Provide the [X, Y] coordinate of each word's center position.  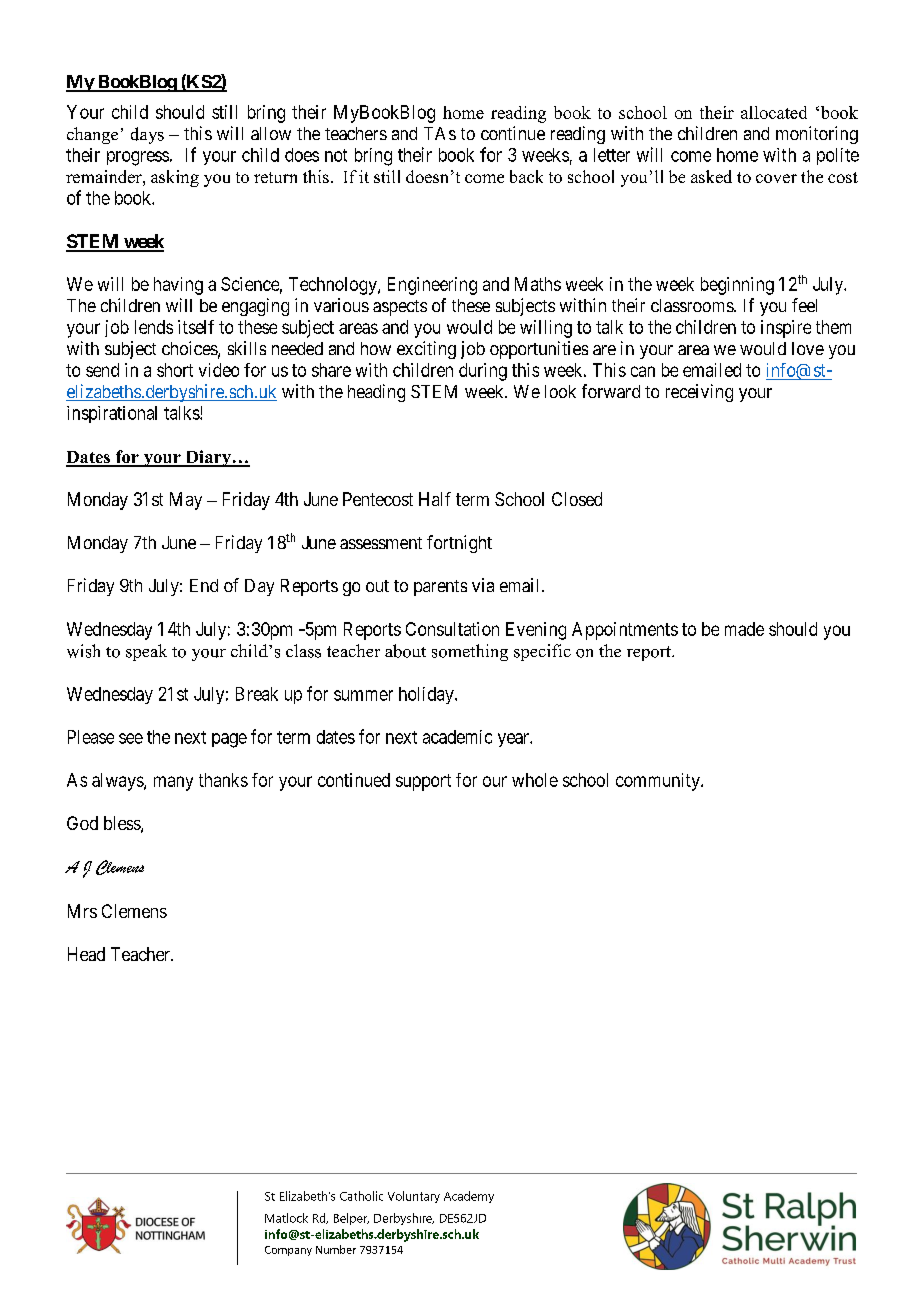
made [744, 629]
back [526, 176]
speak [146, 652]
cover [776, 178]
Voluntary [414, 1197]
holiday [427, 695]
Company [288, 1251]
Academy [469, 1197]
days [147, 135]
